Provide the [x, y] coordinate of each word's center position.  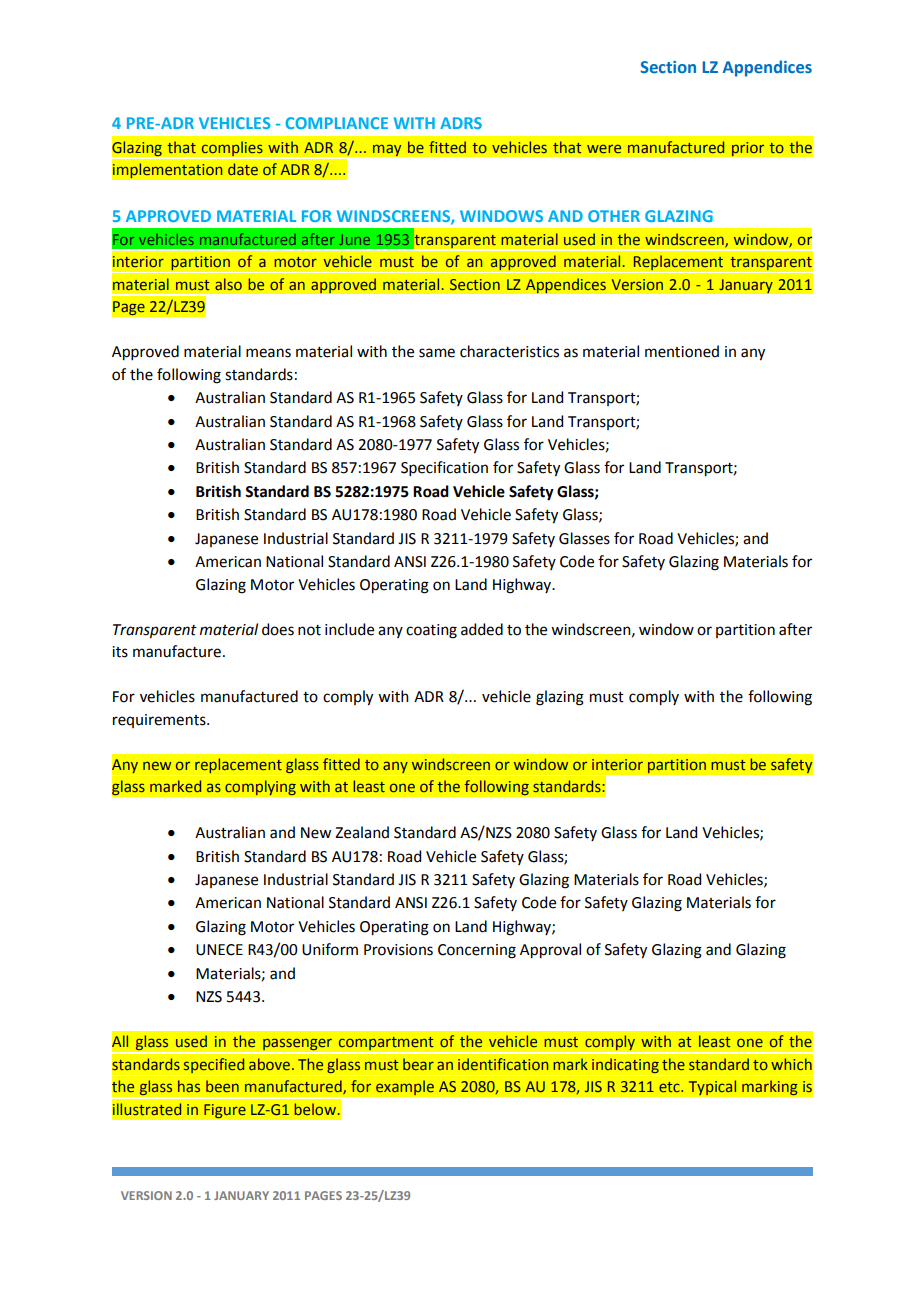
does [278, 629]
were [604, 148]
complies [232, 149]
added [482, 629]
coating [431, 631]
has [189, 1086]
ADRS [461, 123]
